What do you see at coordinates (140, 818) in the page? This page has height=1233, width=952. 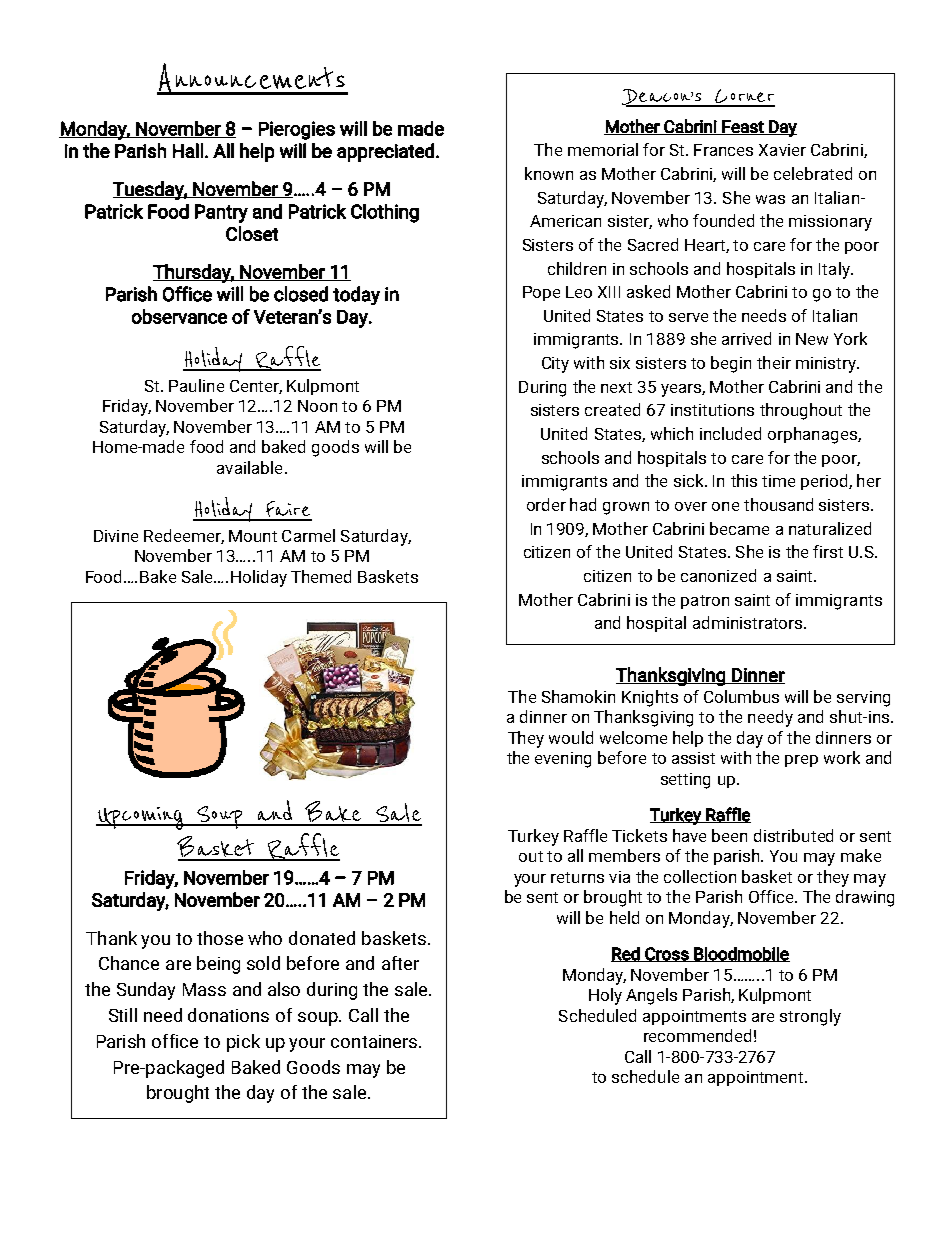 I see `Upcoming` at bounding box center [140, 818].
